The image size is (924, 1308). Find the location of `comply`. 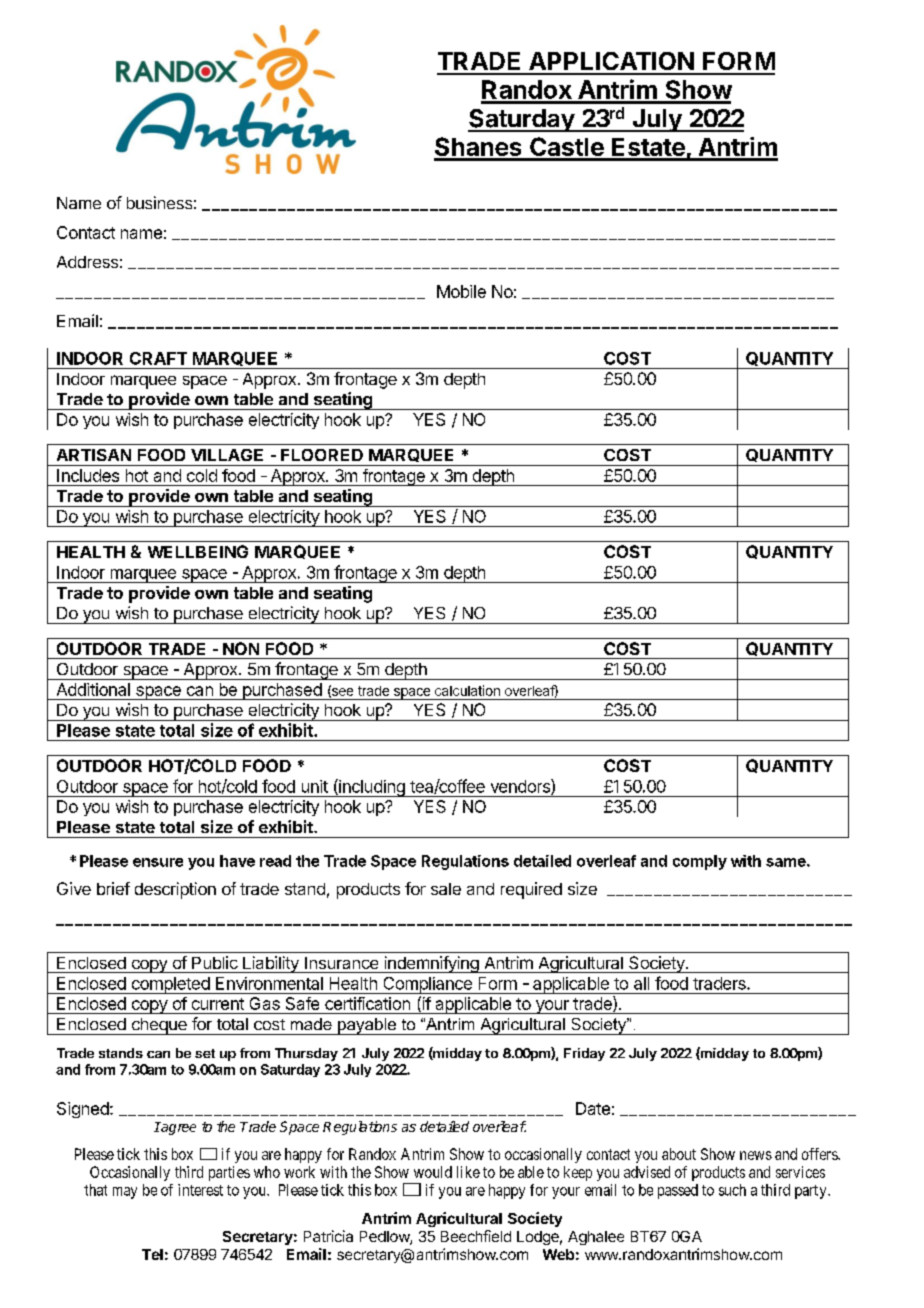

comply is located at coordinates (700, 862).
